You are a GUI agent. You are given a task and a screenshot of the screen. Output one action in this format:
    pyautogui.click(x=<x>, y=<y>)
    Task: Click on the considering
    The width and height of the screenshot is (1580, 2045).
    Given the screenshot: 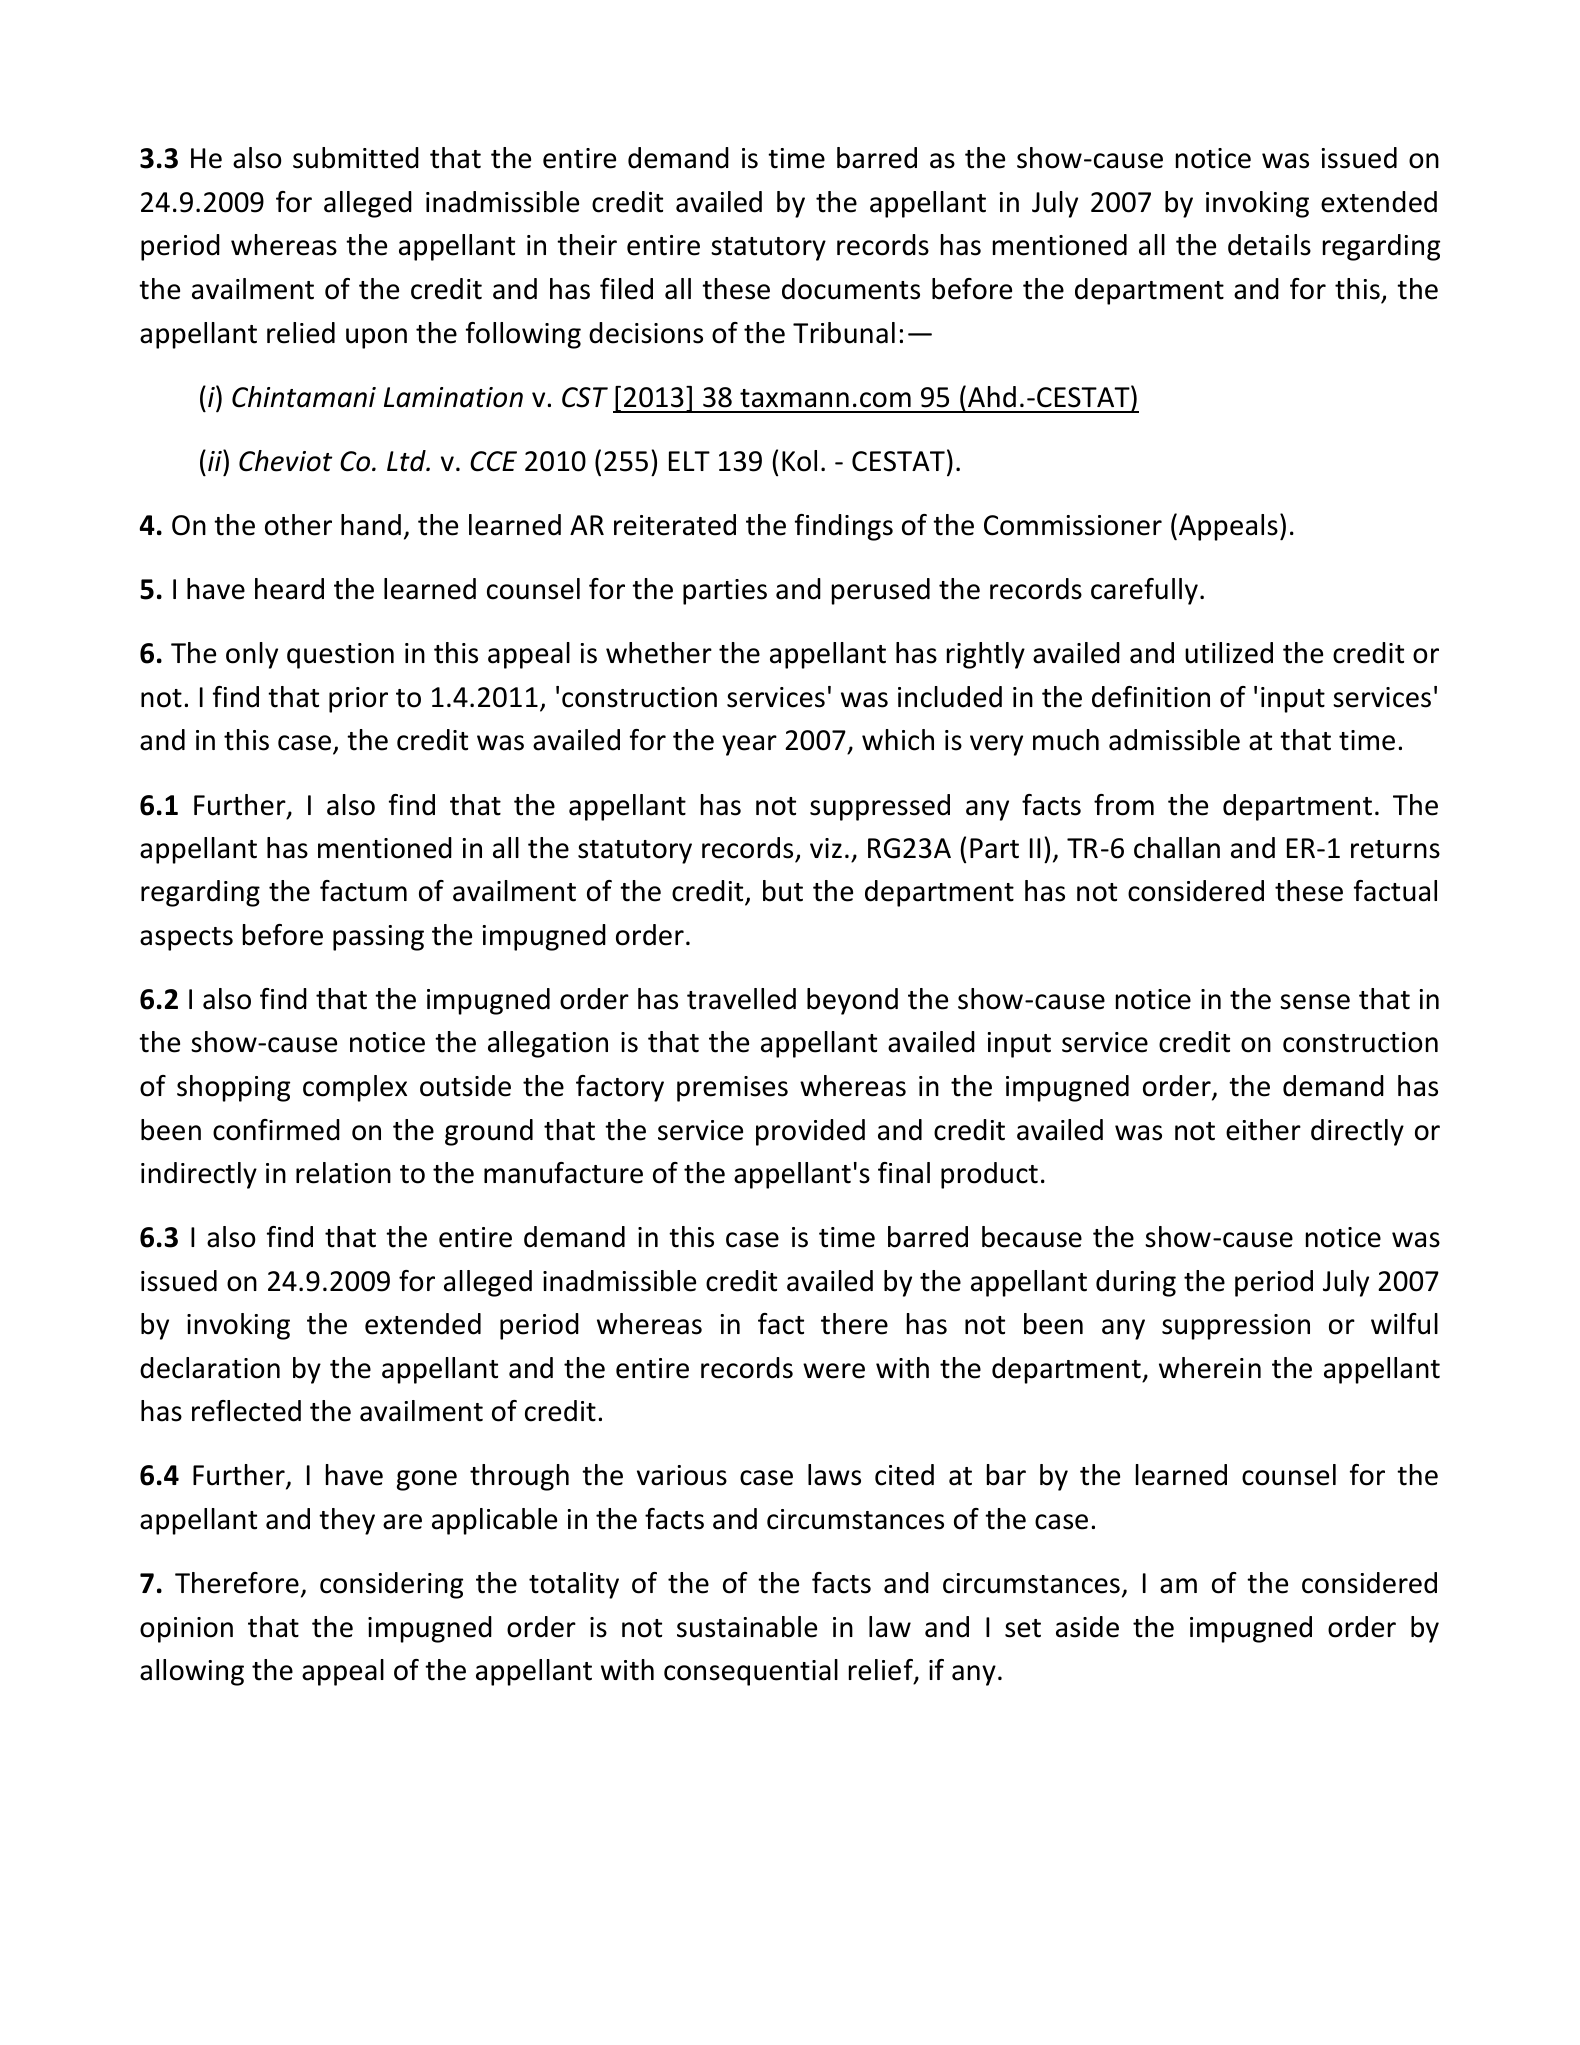 What is the action you would take?
    pyautogui.click(x=391, y=1585)
